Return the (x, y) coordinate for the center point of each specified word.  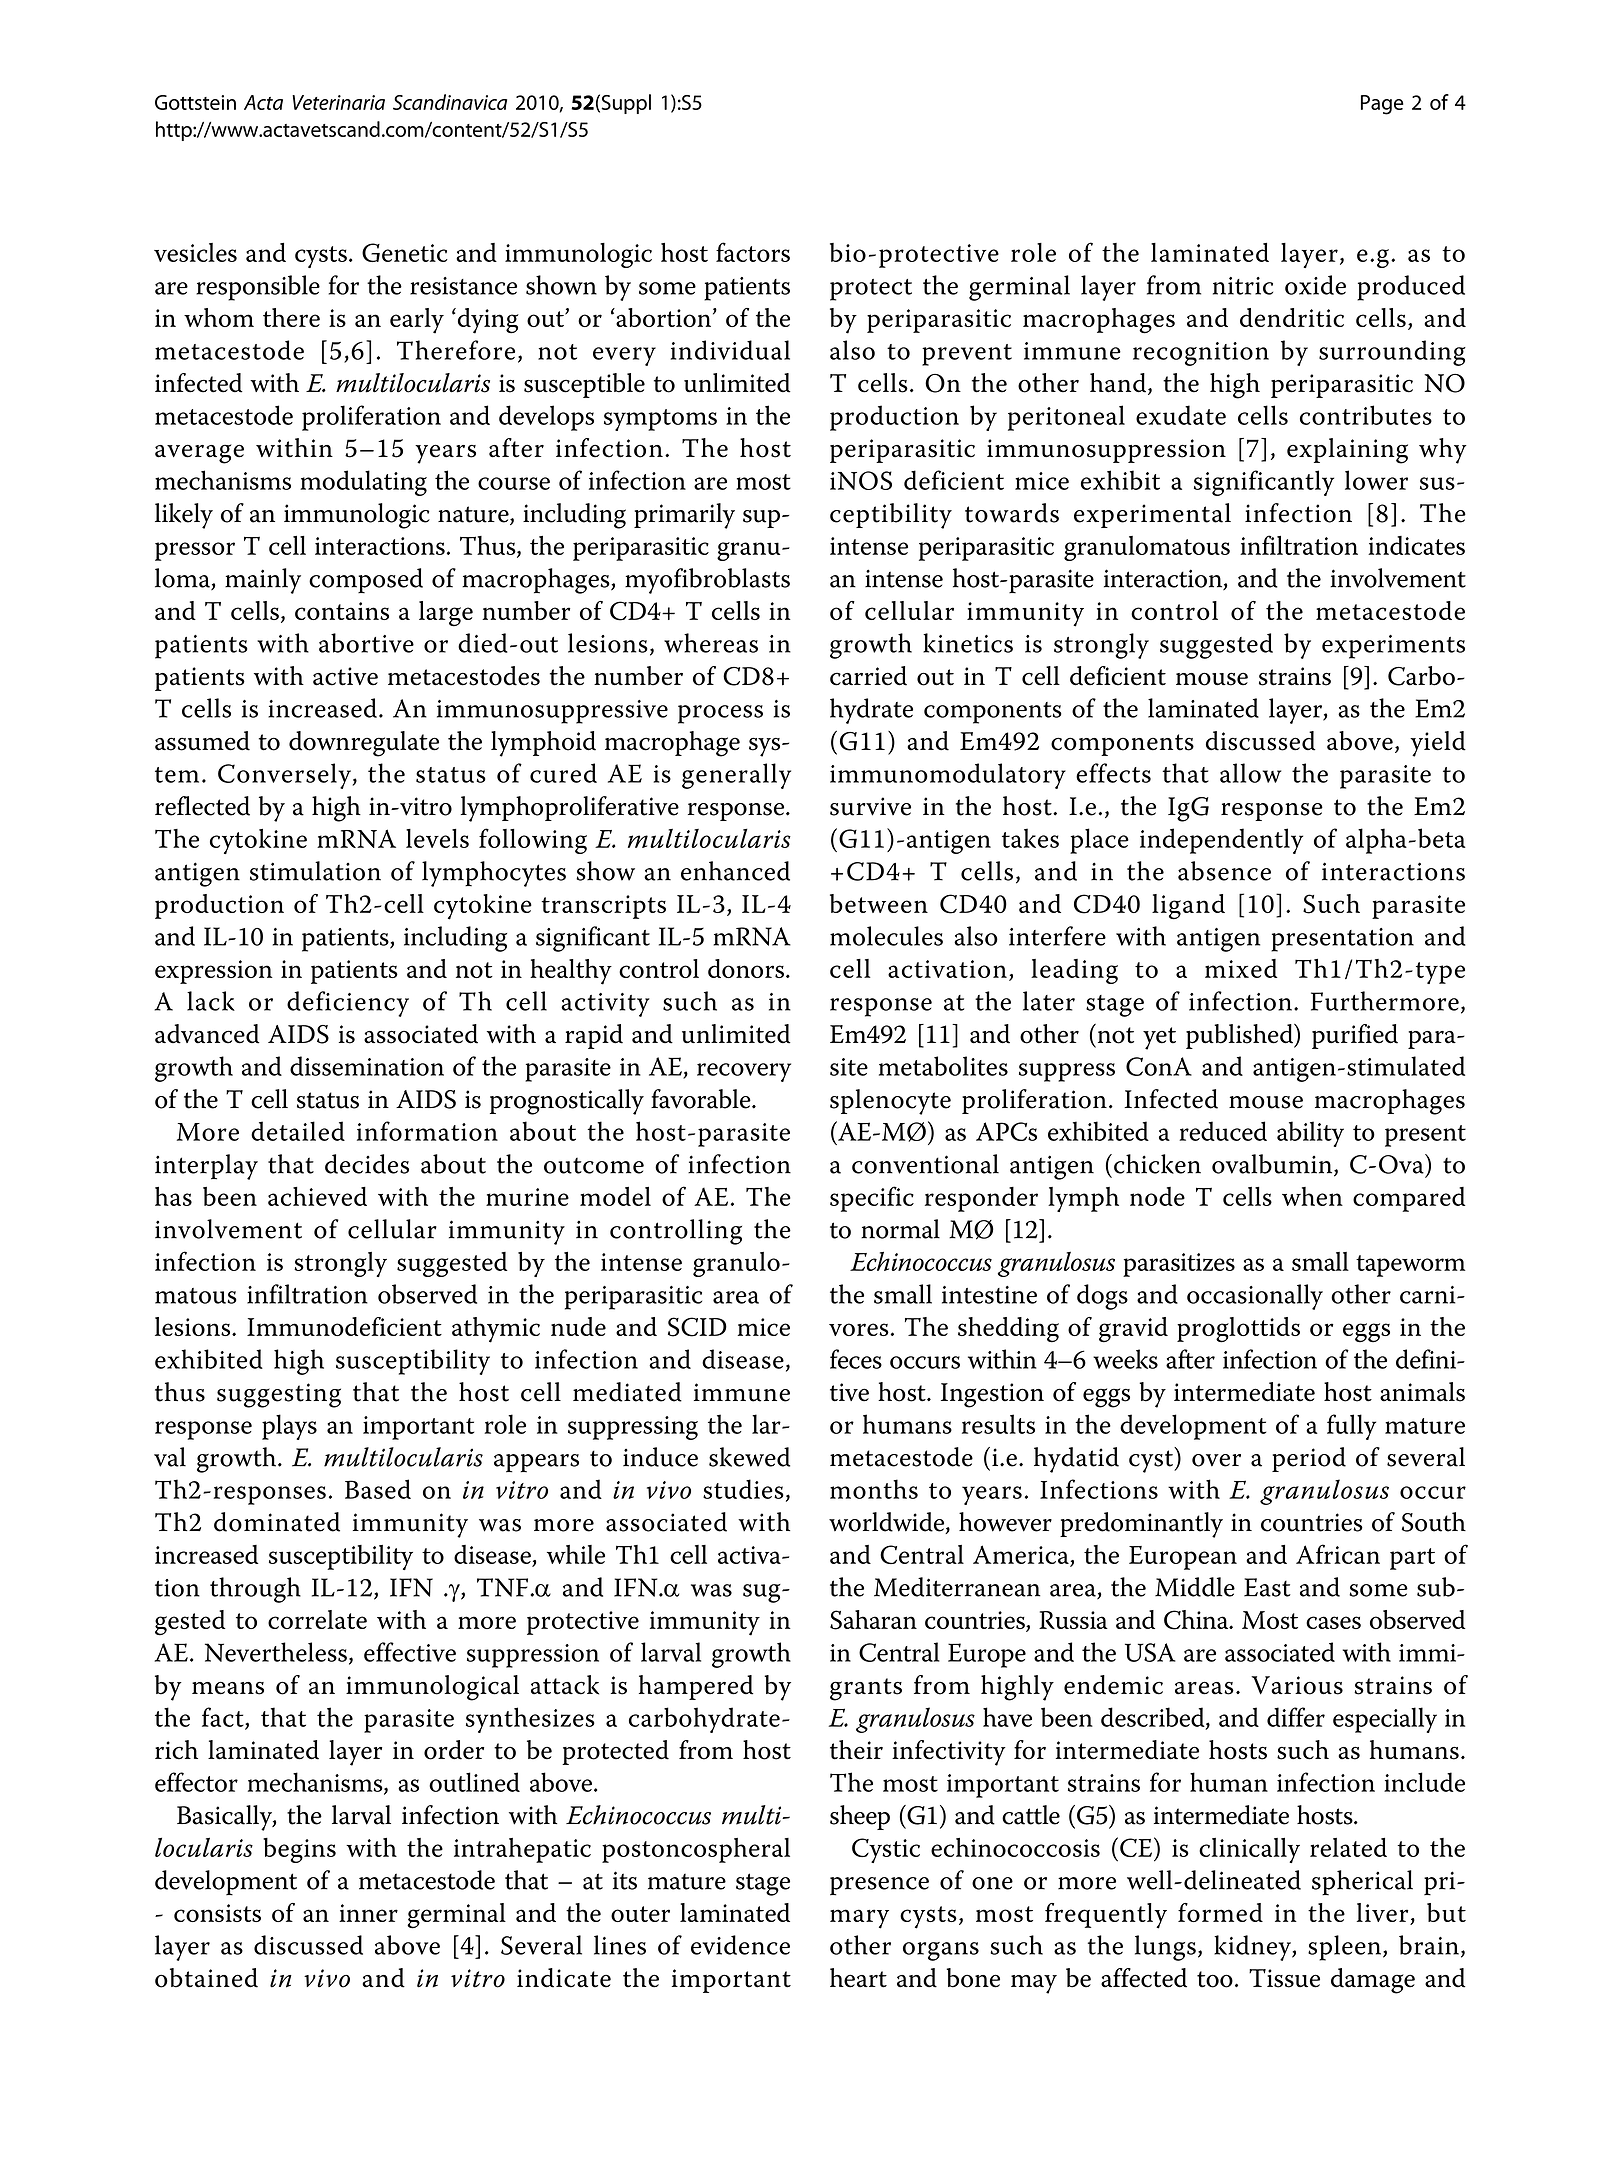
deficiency (348, 1004)
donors (746, 968)
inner (368, 1913)
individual (730, 350)
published (1241, 1036)
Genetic (405, 252)
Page (1382, 105)
